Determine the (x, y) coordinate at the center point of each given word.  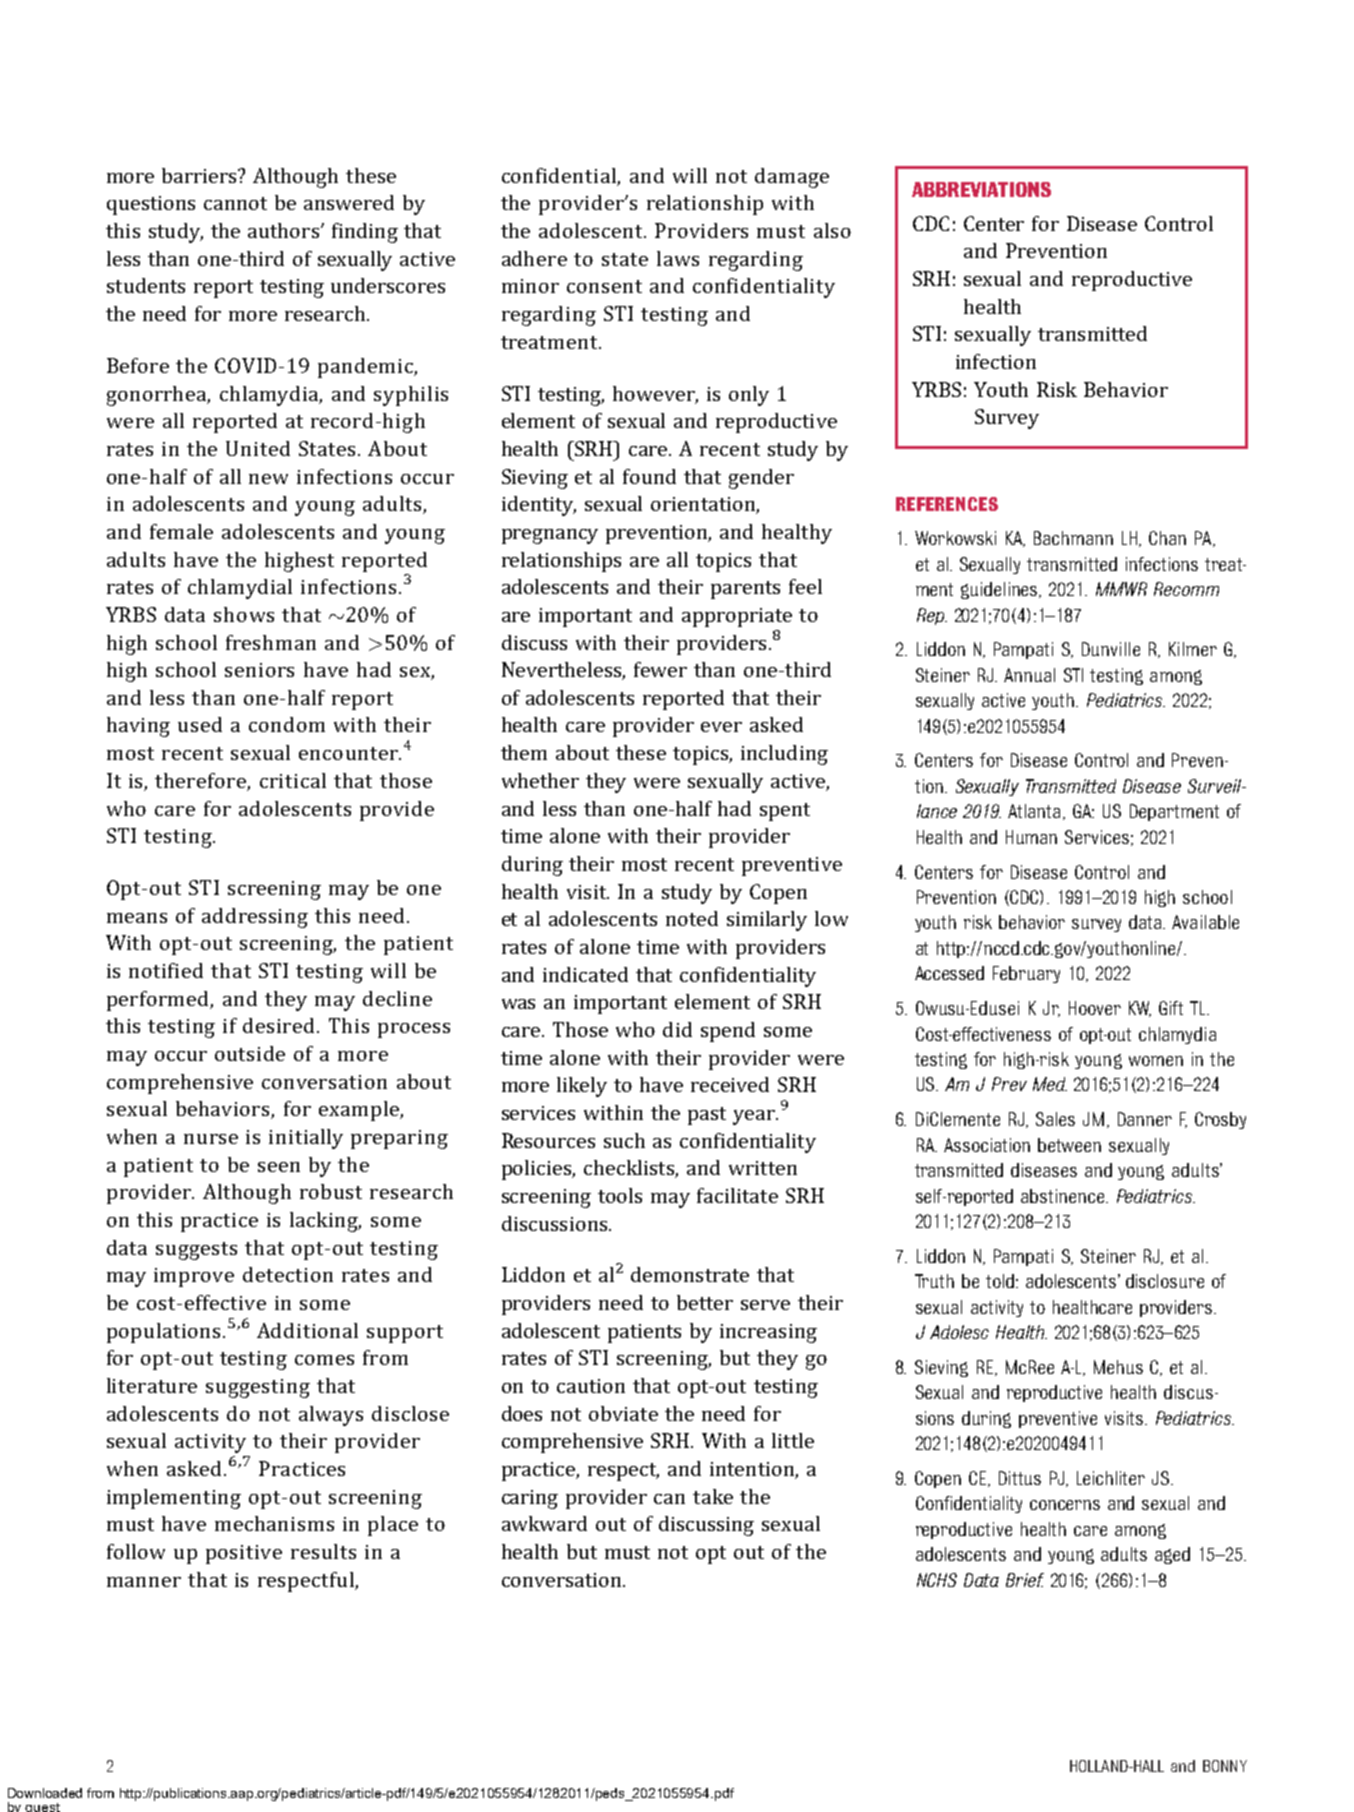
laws (678, 258)
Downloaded (45, 1793)
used (200, 724)
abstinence (1062, 1196)
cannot (235, 203)
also (832, 230)
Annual (1029, 675)
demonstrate (690, 1274)
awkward (544, 1523)
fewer (660, 669)
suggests (196, 1251)
